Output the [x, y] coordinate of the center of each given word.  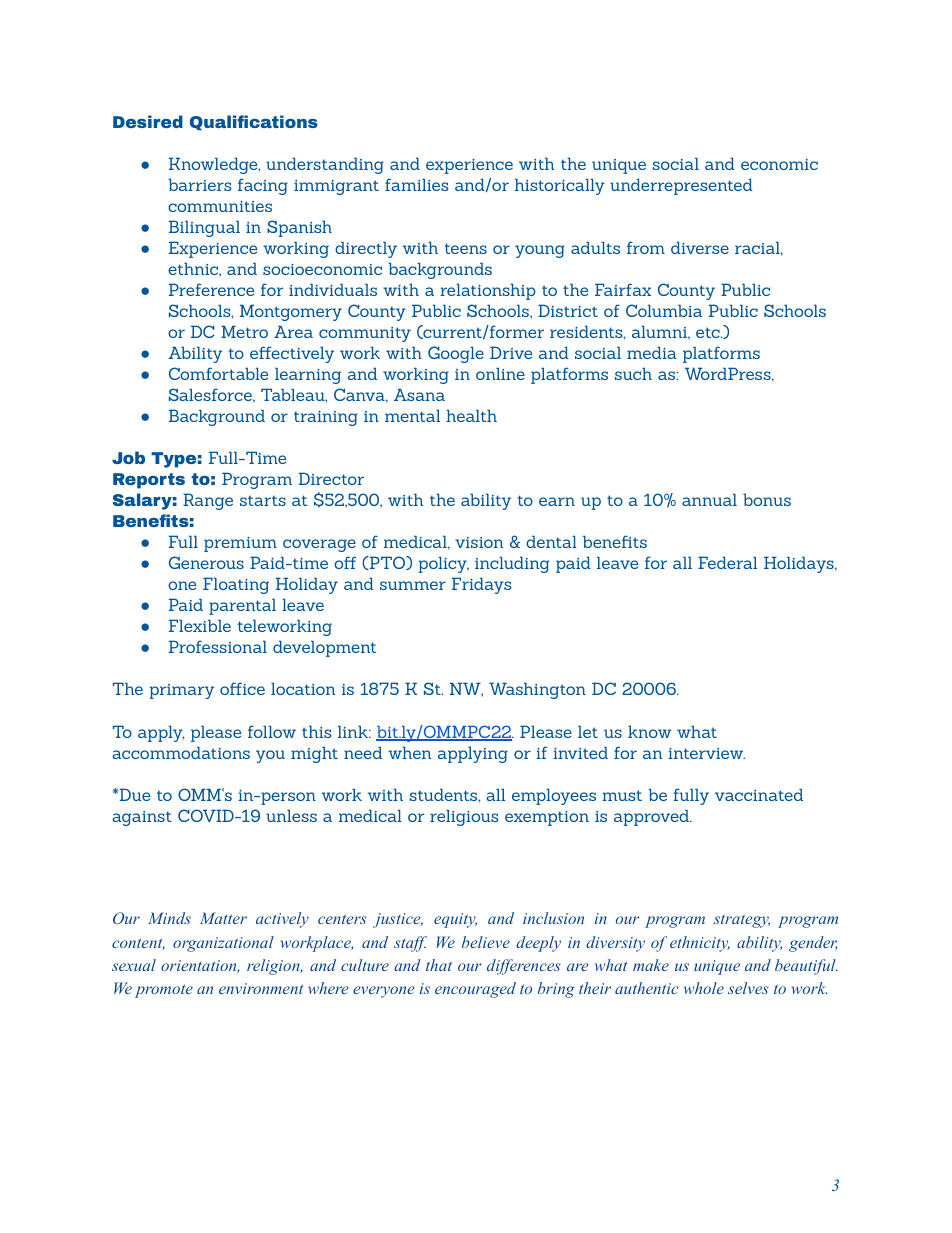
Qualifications [254, 122]
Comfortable [218, 373]
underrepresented [681, 186]
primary [181, 691]
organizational [223, 944]
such [633, 373]
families [417, 184]
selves [748, 988]
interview [706, 753]
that [439, 965]
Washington [537, 690]
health [471, 415]
